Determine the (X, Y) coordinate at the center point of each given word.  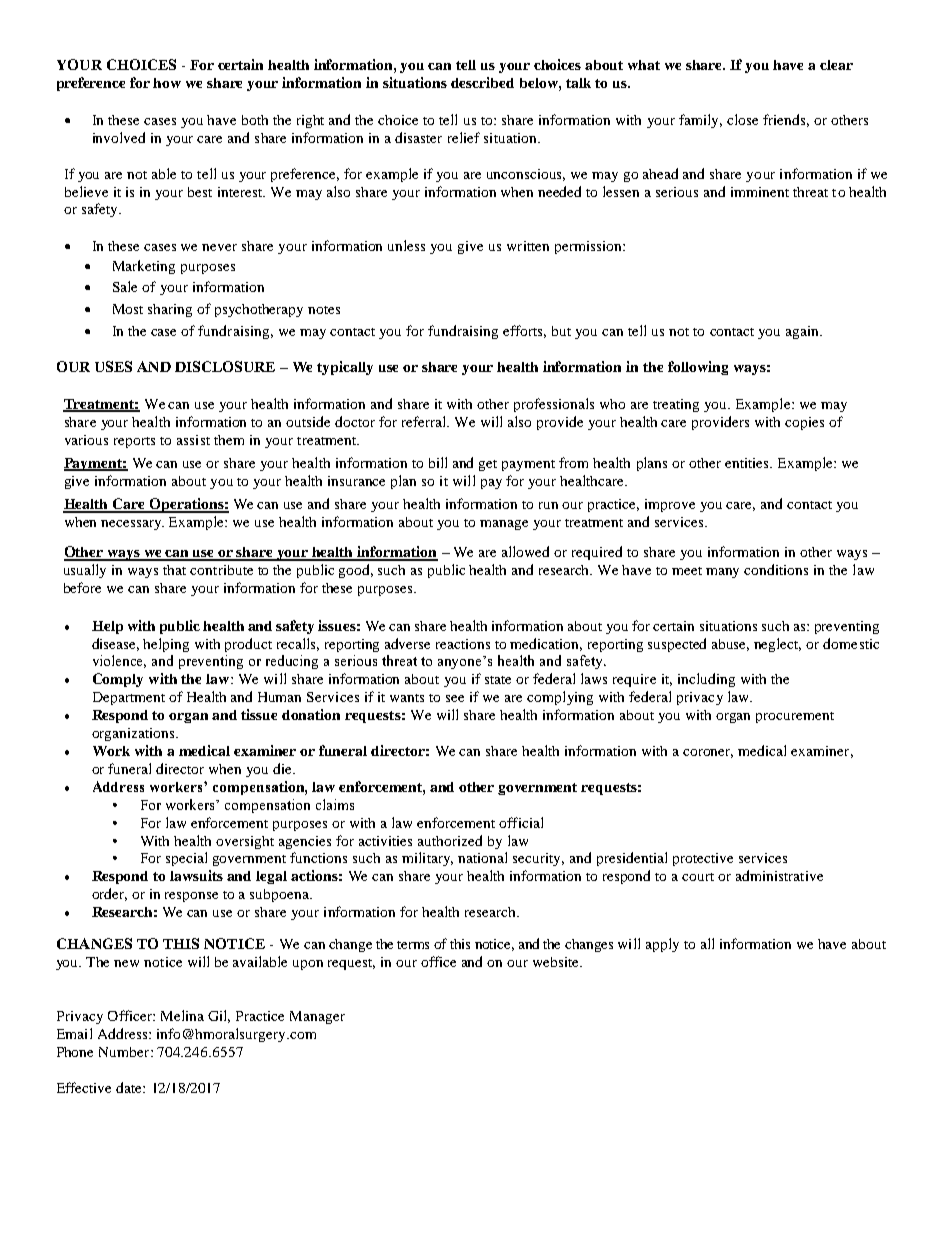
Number (125, 1052)
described (482, 82)
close (742, 119)
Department (129, 698)
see (455, 698)
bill (438, 462)
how (167, 83)
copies (804, 423)
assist (193, 440)
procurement (795, 717)
